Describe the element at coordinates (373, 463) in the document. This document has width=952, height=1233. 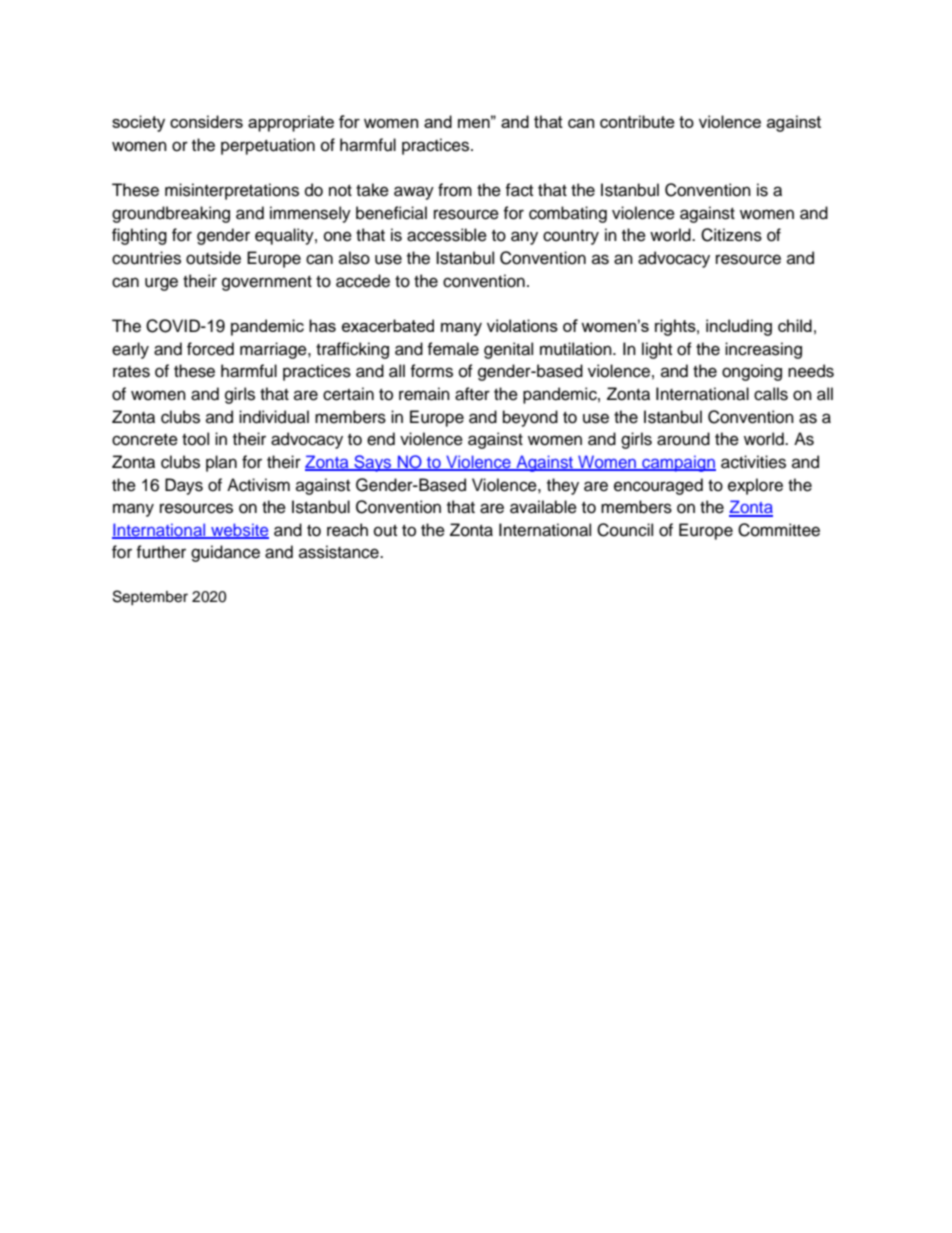
I see `Says` at that location.
